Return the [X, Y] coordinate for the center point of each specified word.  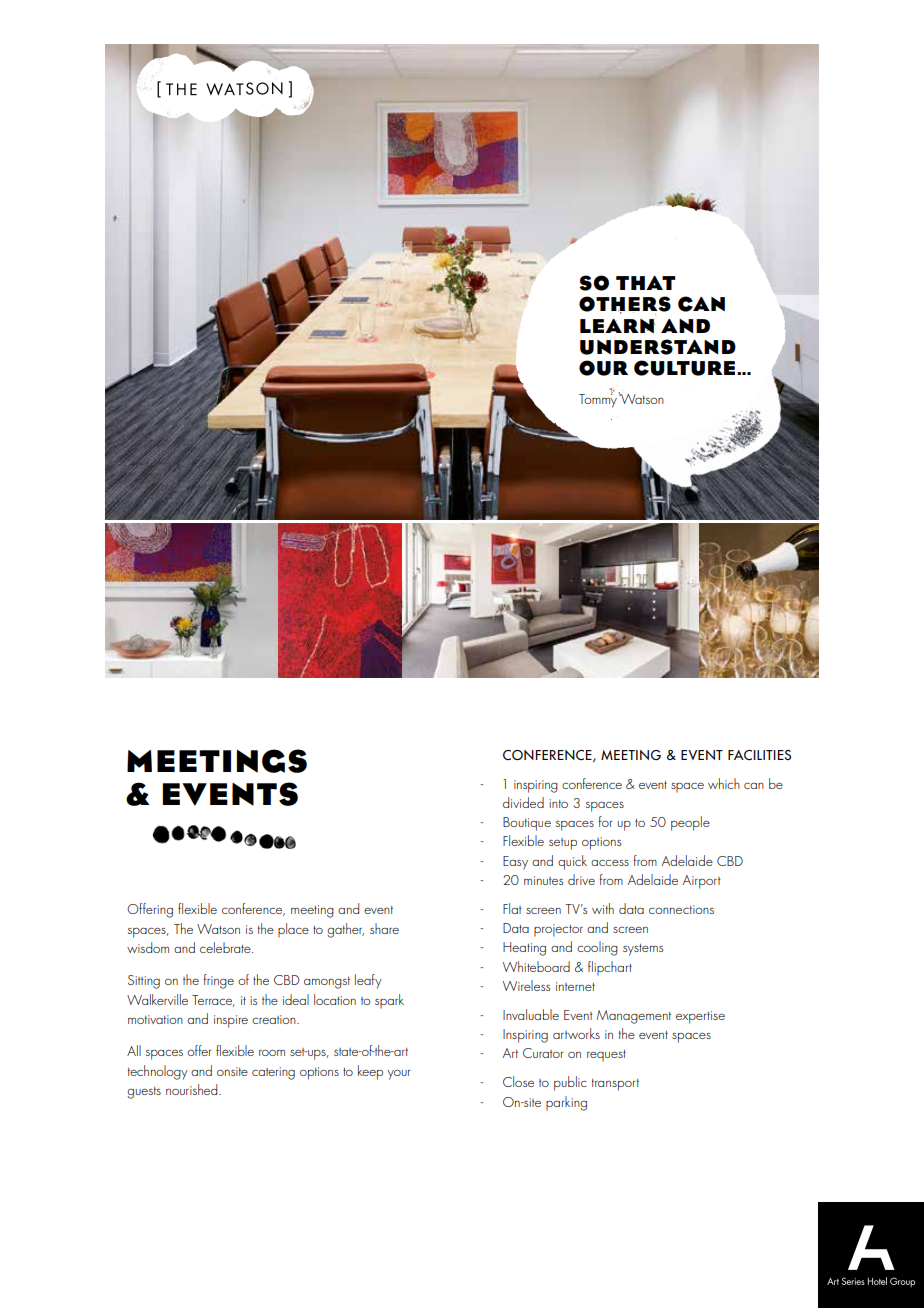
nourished [193, 1089]
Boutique [527, 824]
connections [681, 909]
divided [523, 802]
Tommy [599, 399]
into [558, 803]
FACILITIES [759, 755]
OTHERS [625, 305]
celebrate [226, 947]
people [690, 823]
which [724, 783]
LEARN [617, 326]
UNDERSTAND [658, 347]
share [384, 928]
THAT [646, 283]
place [293, 930]
